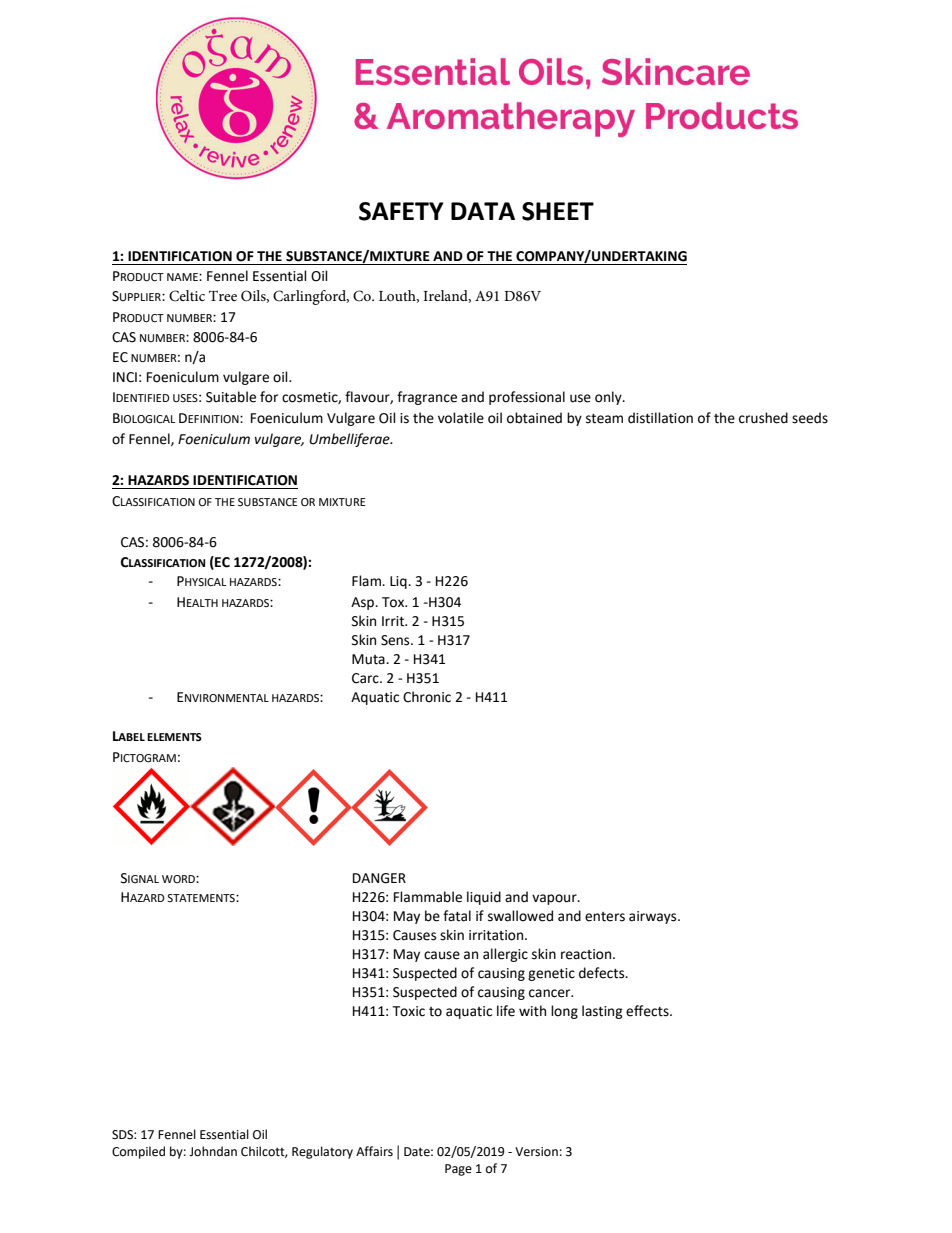 Image resolution: width=952 pixels, height=1233 pixels. Describe the element at coordinates (223, 295) in the document. I see `Tree` at that location.
